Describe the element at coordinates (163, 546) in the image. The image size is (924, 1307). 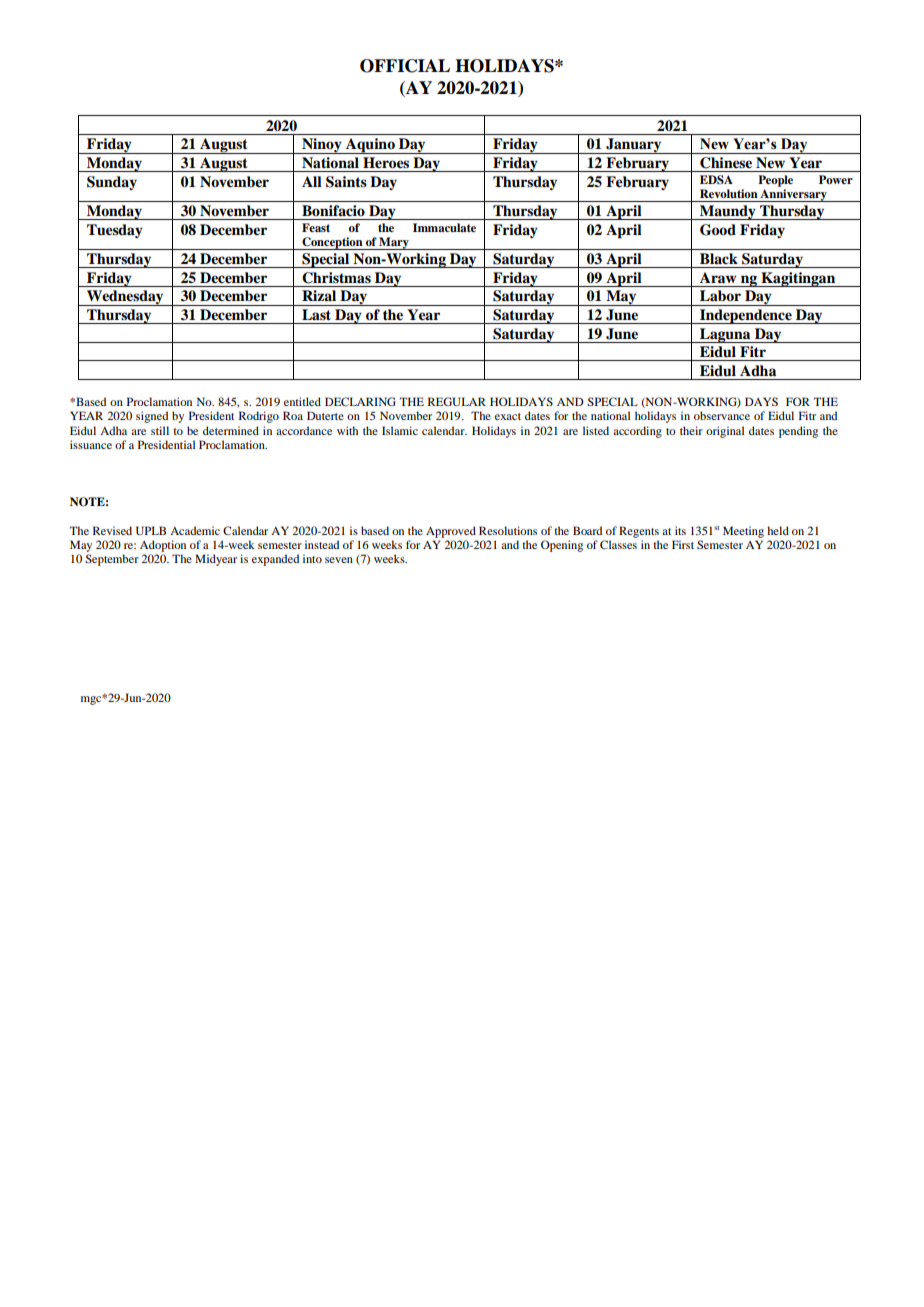
I see `Adoption` at that location.
